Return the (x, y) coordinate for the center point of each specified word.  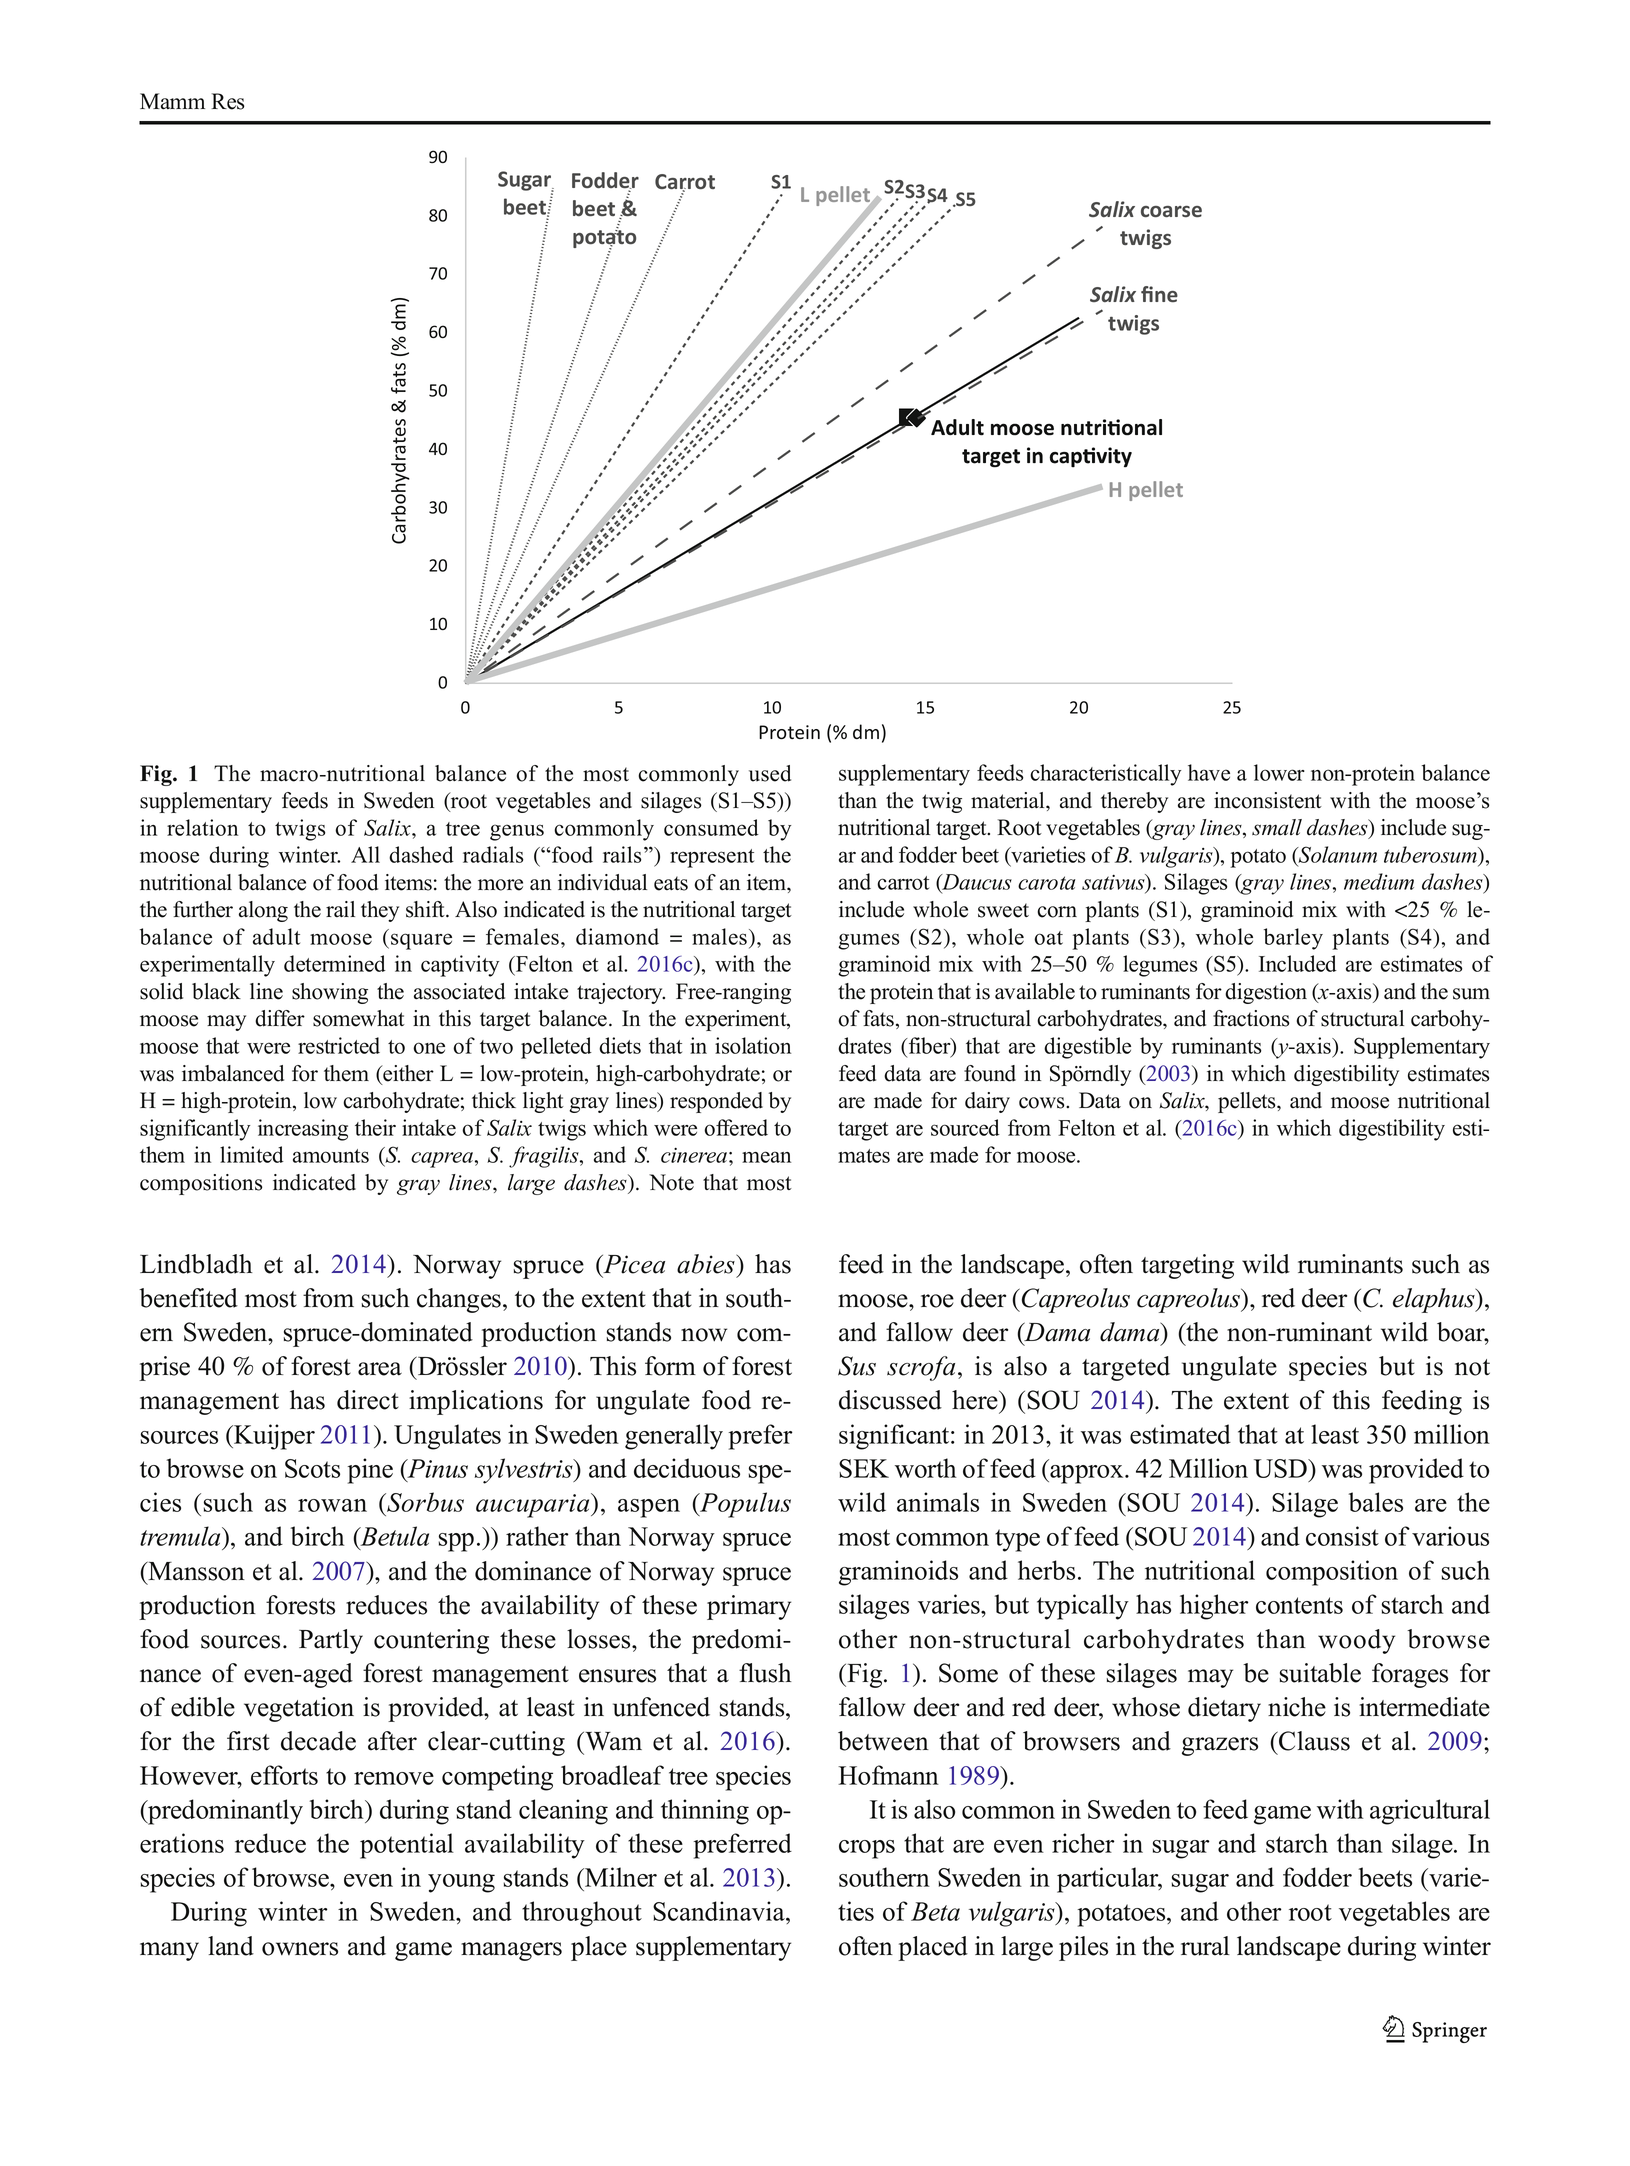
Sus (857, 1366)
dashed (421, 854)
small (1277, 827)
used (770, 773)
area (380, 1369)
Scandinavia (720, 1911)
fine (1159, 294)
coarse (1171, 211)
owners (300, 1949)
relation (202, 827)
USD (1281, 1468)
